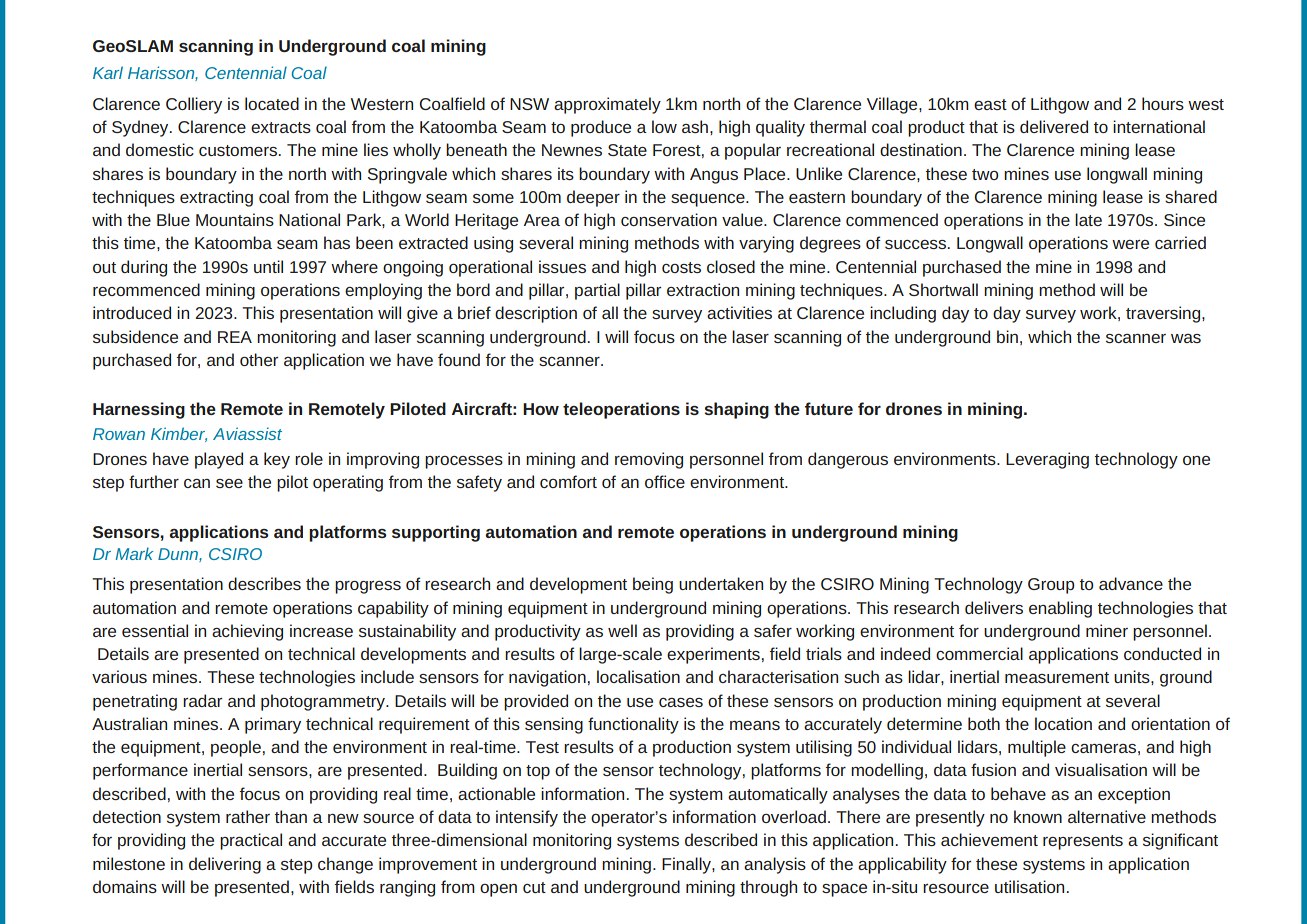  I want to click on other, so click(259, 359).
